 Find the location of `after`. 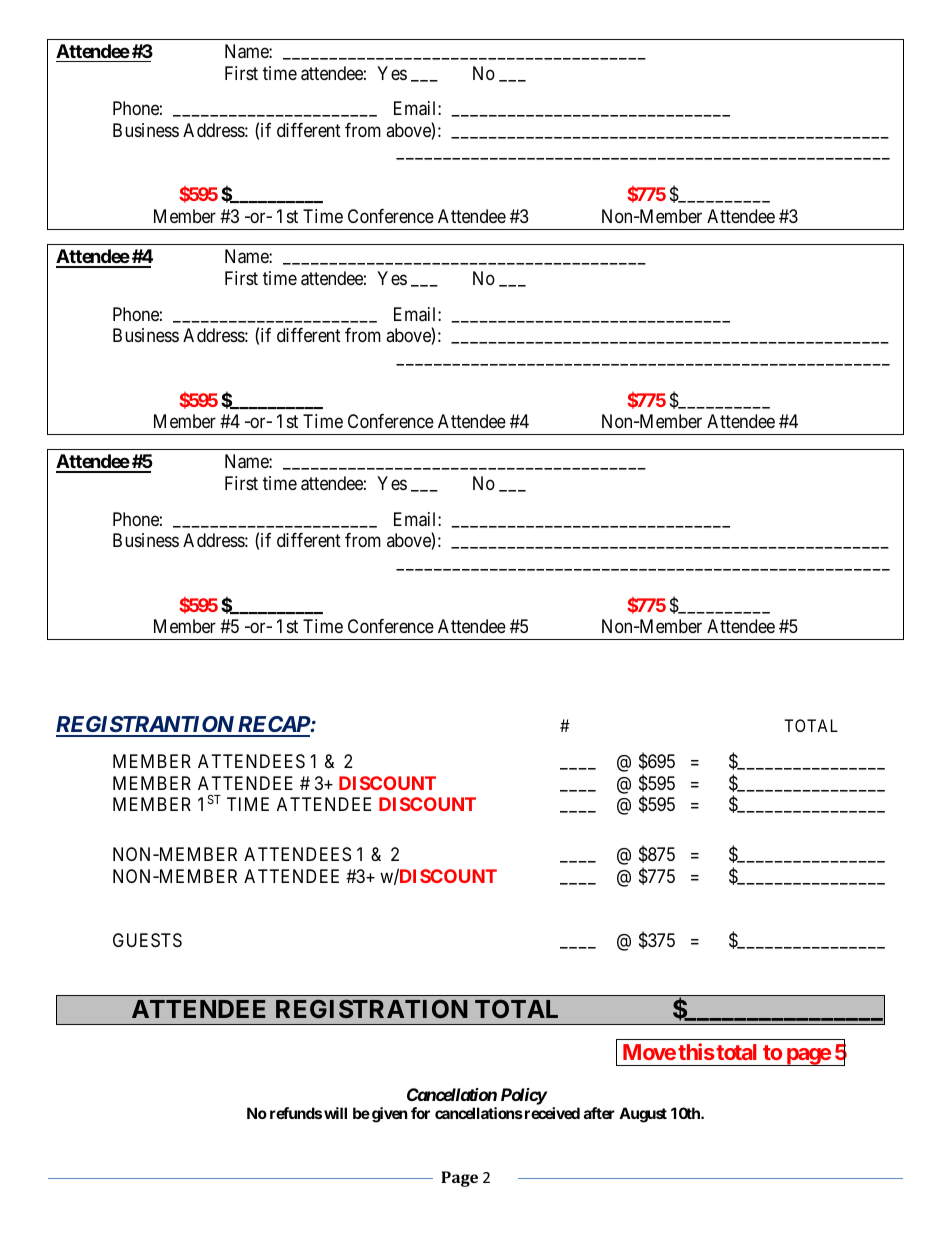

after is located at coordinates (599, 1113).
